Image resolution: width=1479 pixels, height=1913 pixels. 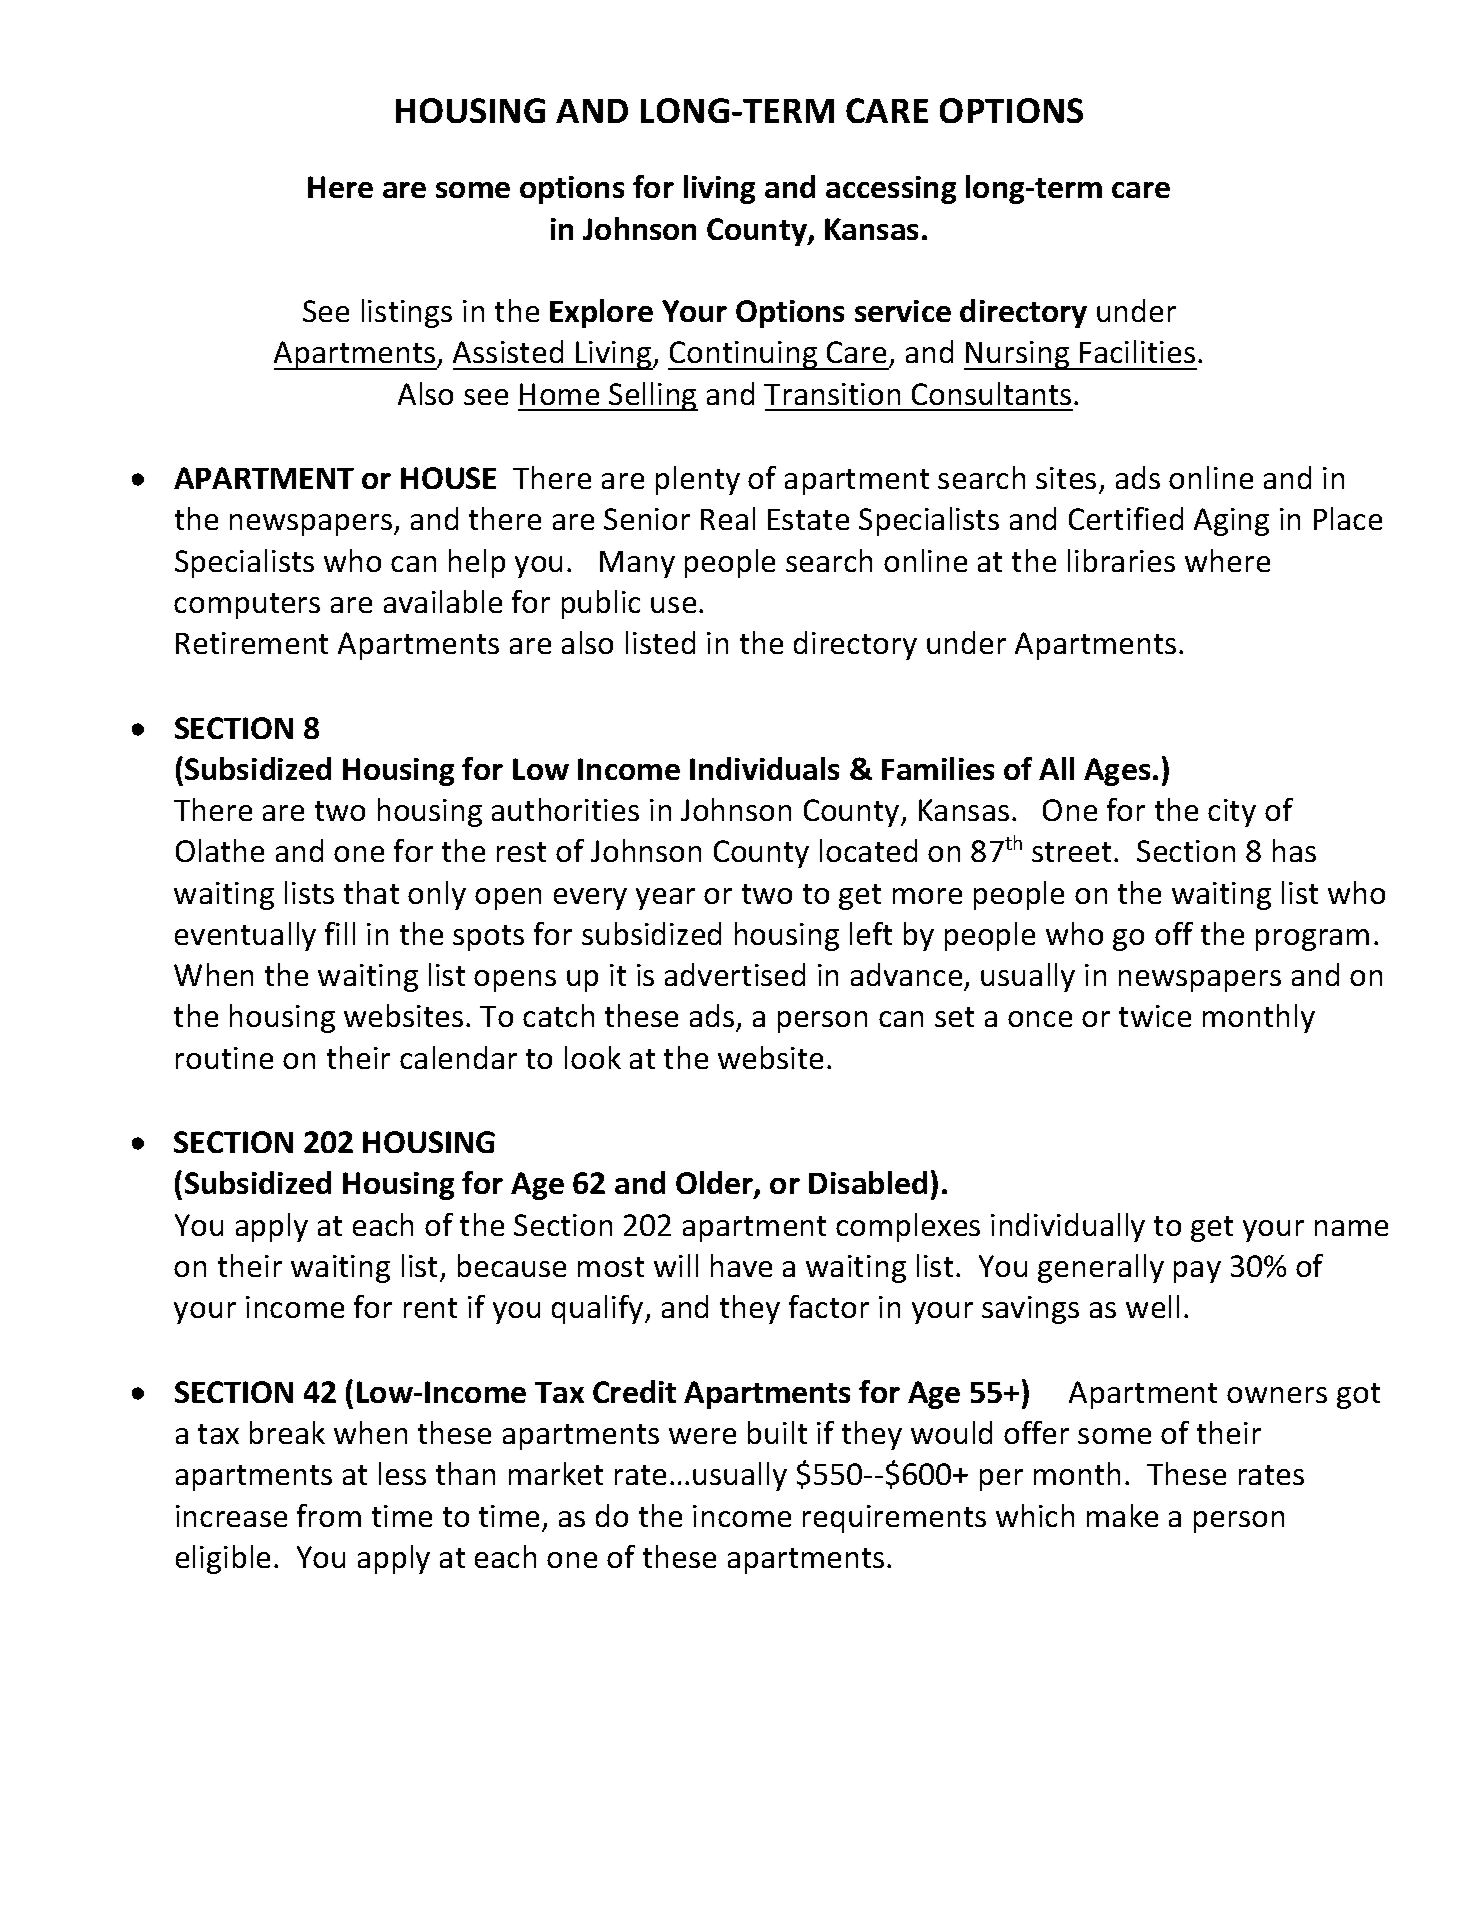 I want to click on from, so click(x=329, y=1515).
